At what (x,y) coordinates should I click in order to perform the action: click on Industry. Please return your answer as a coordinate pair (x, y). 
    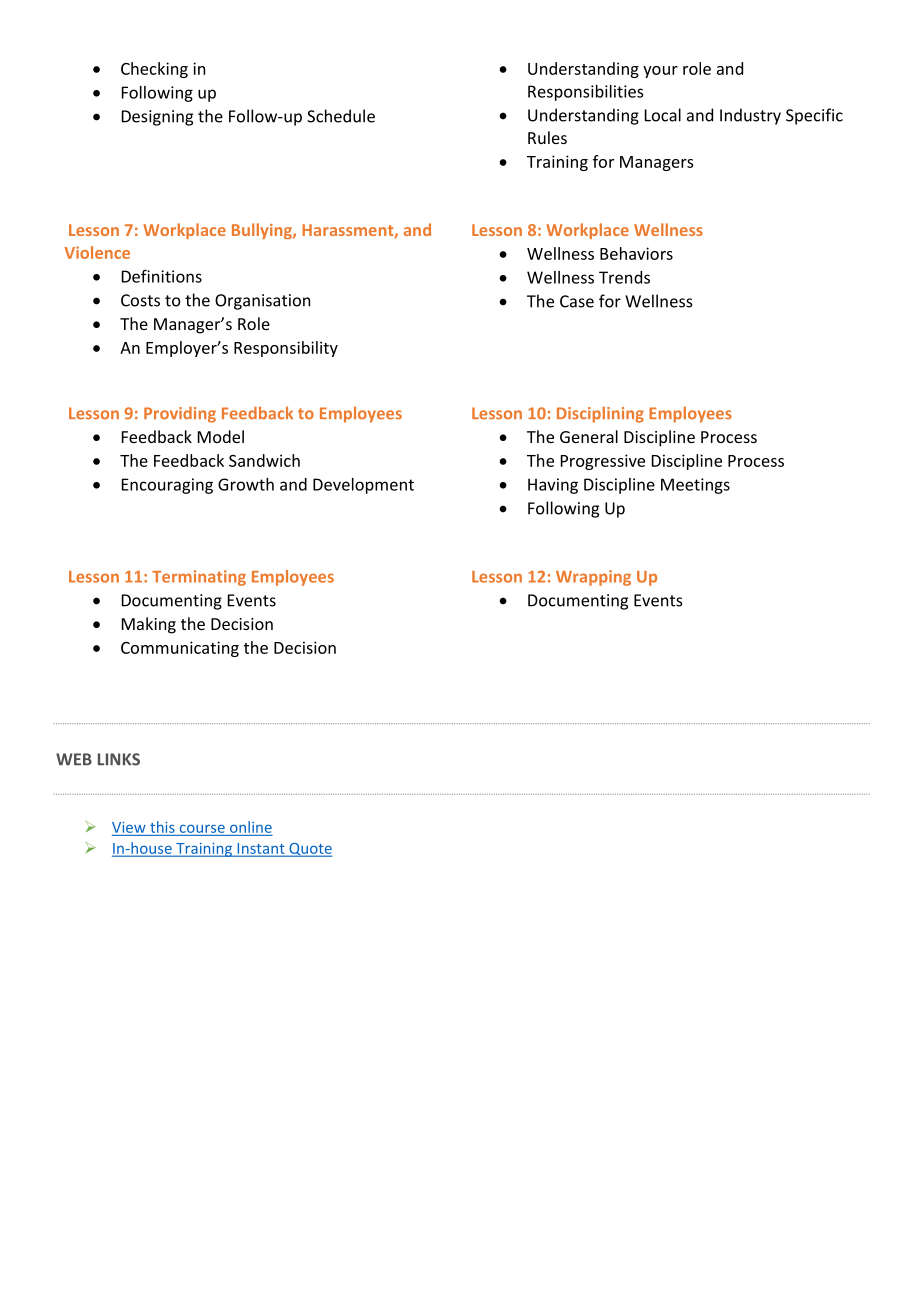
    Looking at the image, I should click on (750, 116).
